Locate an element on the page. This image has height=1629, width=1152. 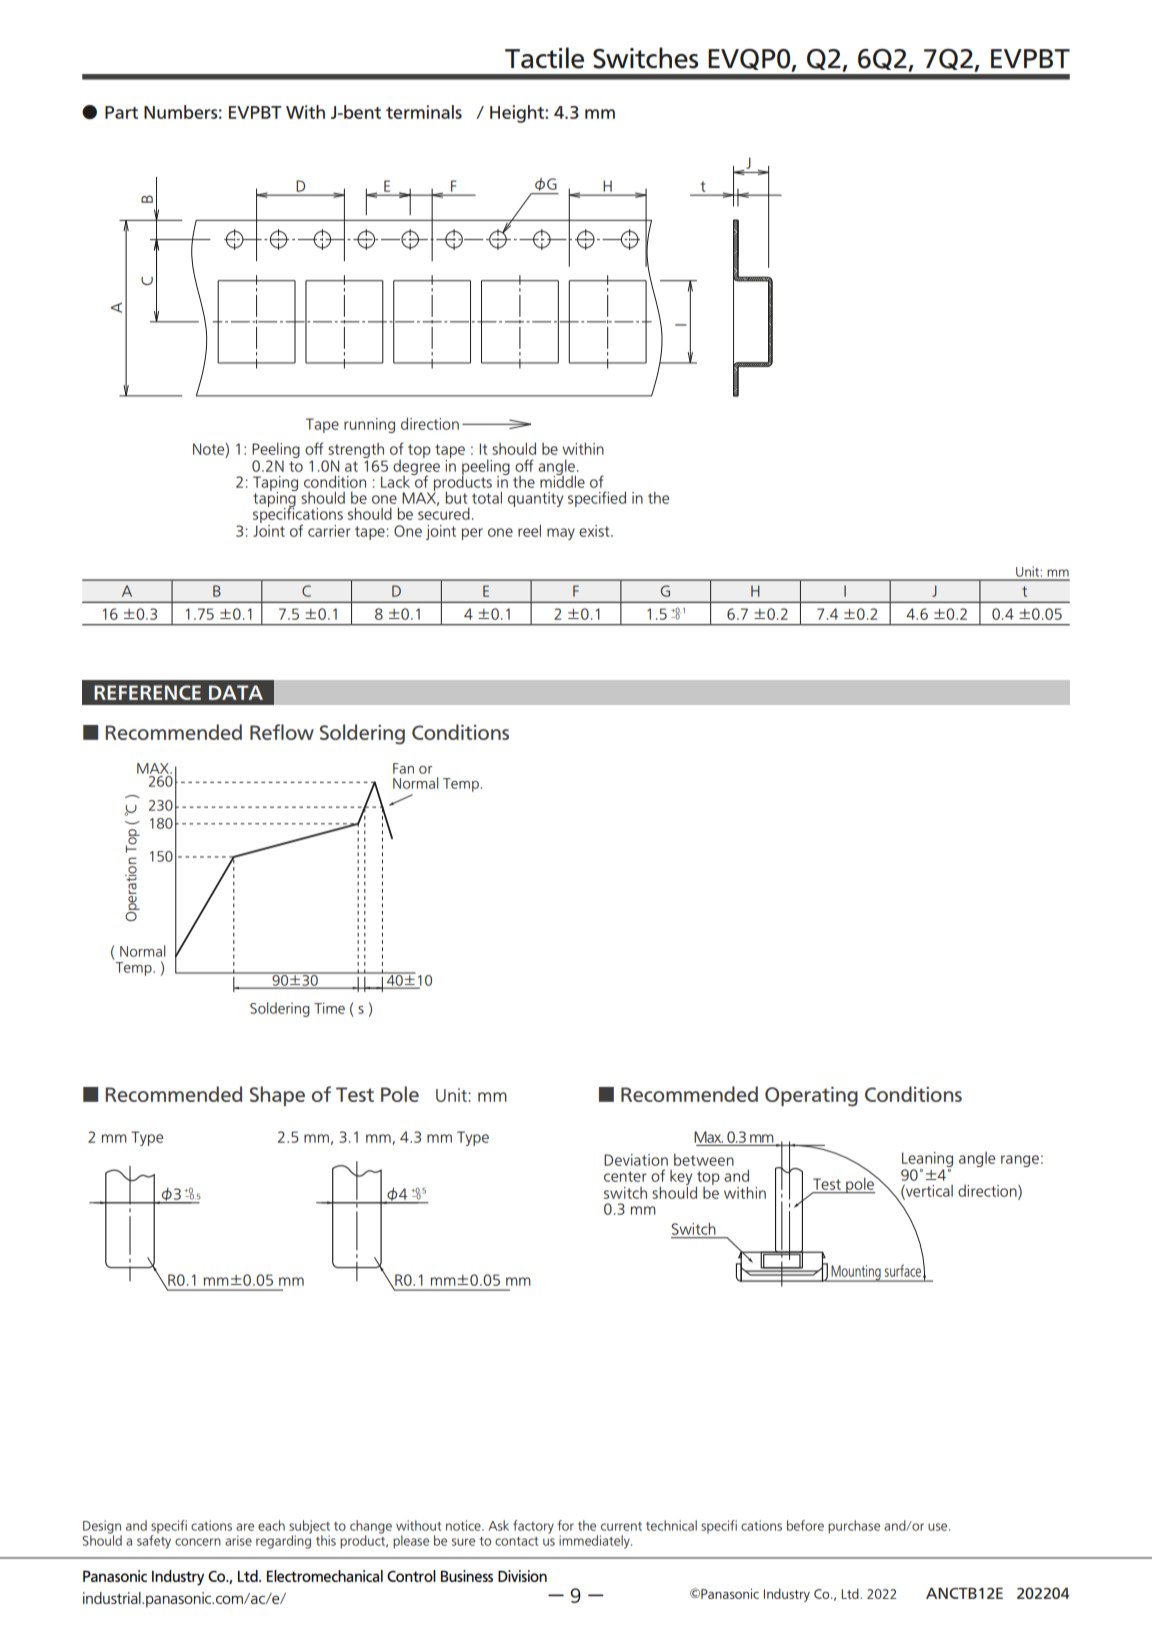
Tactile is located at coordinates (544, 58).
